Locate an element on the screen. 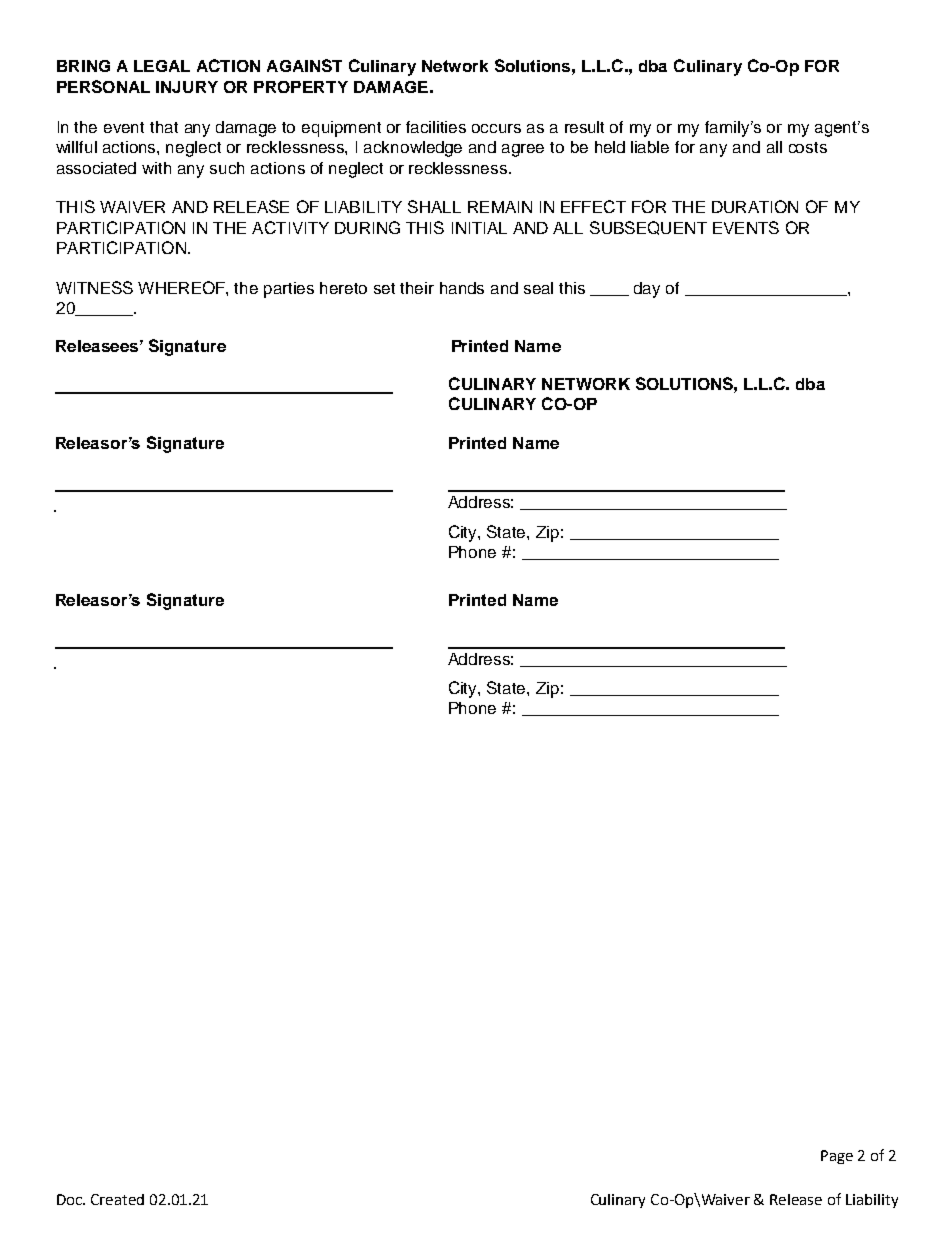 The width and height of the screenshot is (952, 1233). their is located at coordinates (417, 288).
